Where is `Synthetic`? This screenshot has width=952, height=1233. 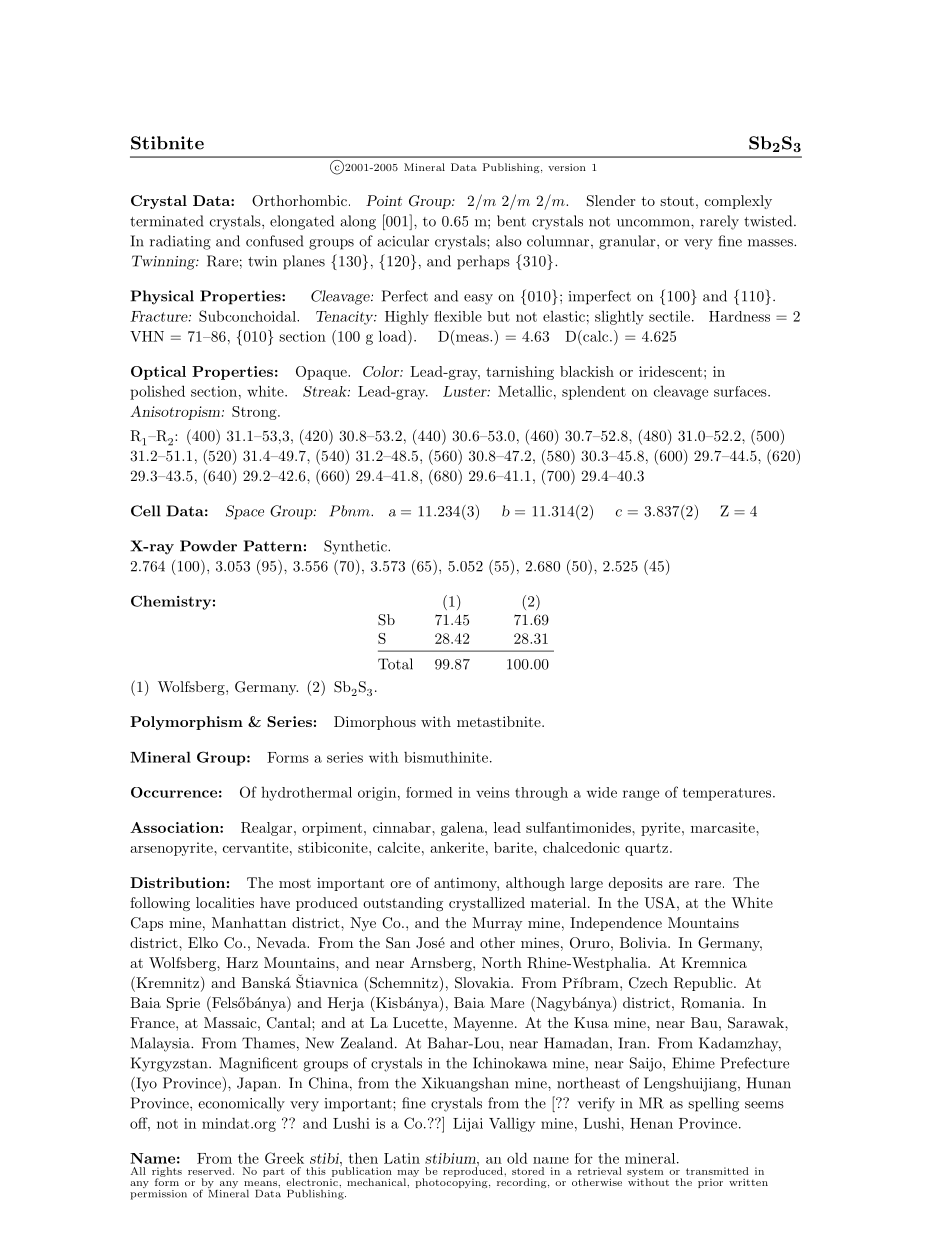 Synthetic is located at coordinates (356, 547).
